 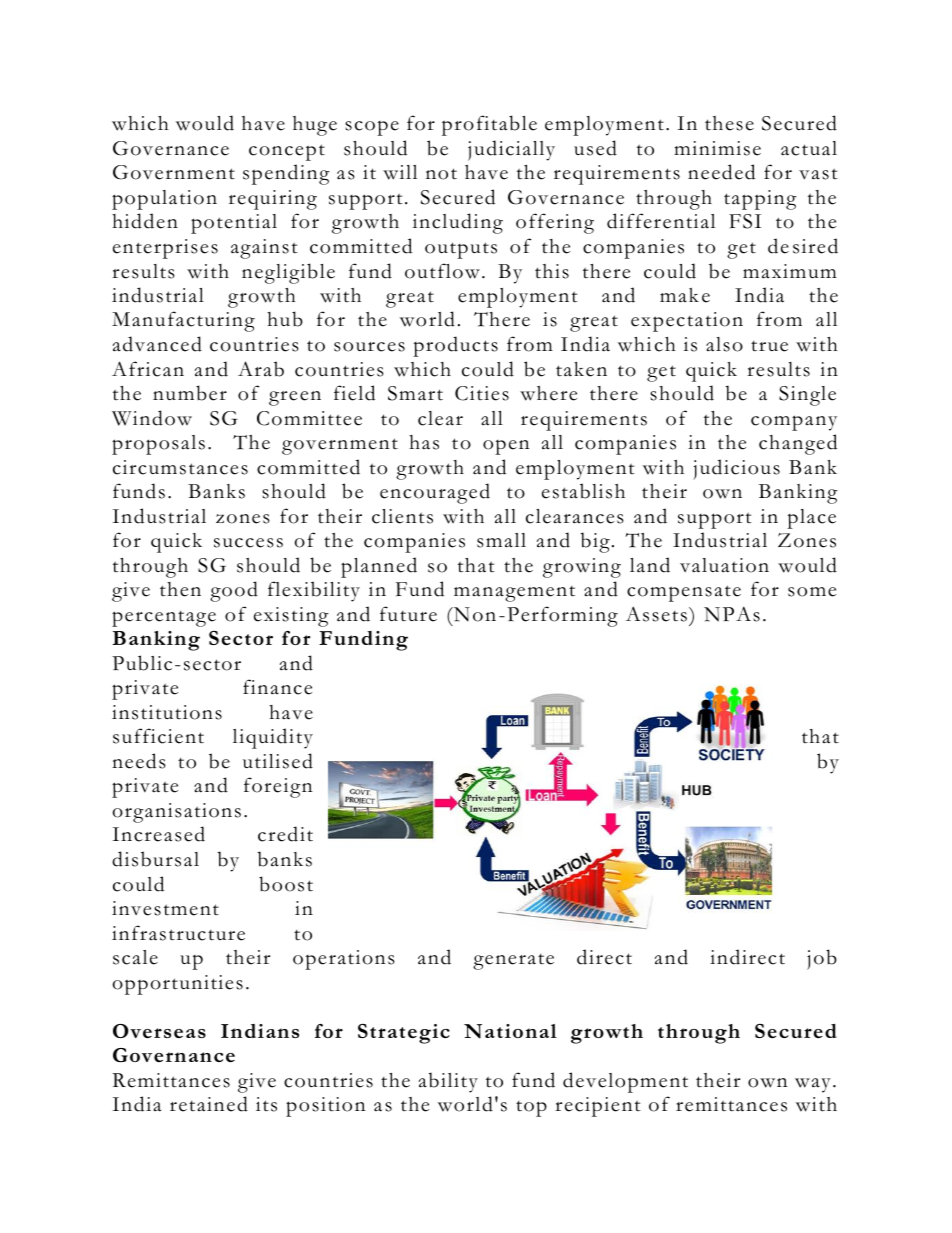 What do you see at coordinates (511, 150) in the screenshot?
I see `judicially` at bounding box center [511, 150].
